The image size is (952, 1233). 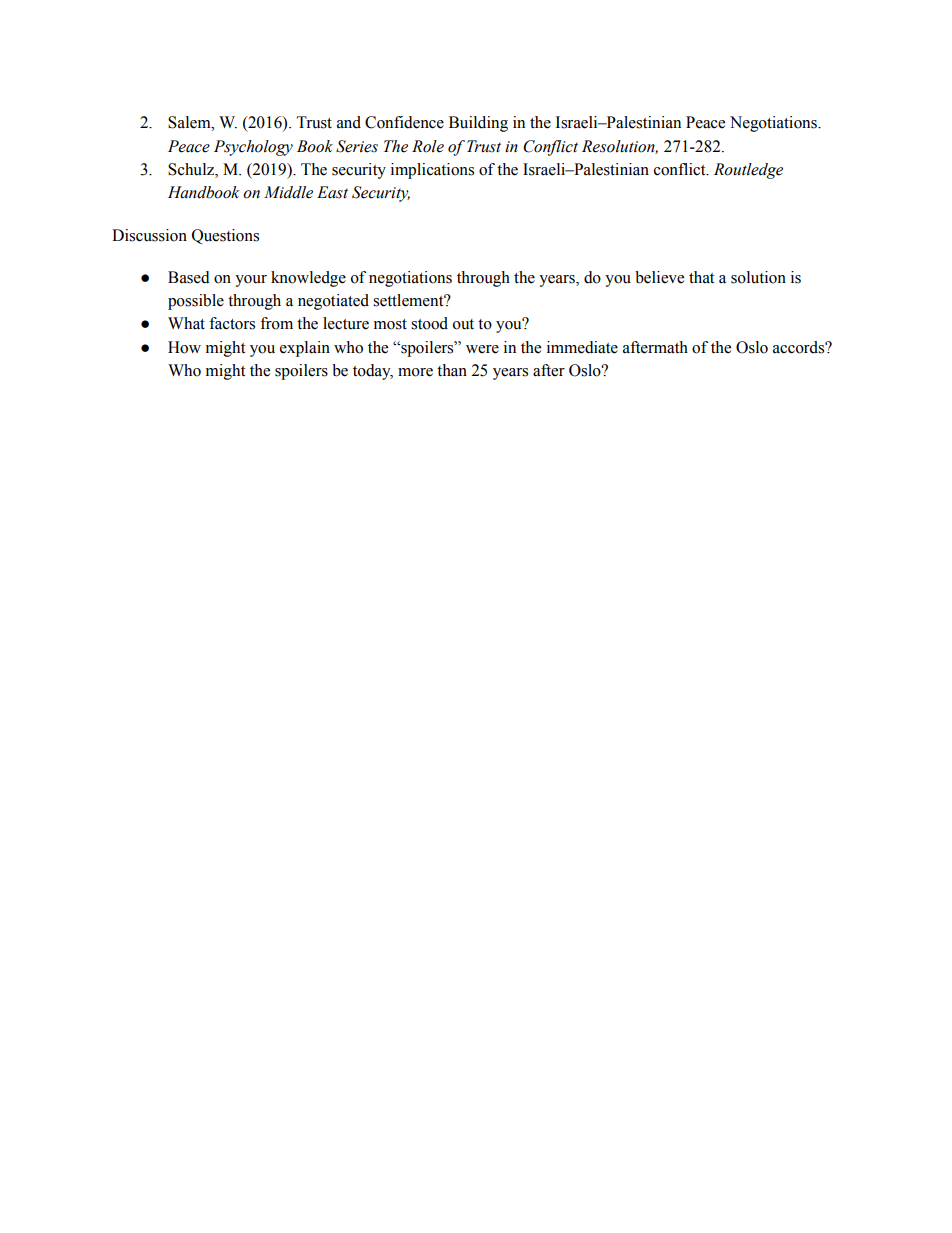 What do you see at coordinates (308, 279) in the image?
I see `knowledge` at bounding box center [308, 279].
